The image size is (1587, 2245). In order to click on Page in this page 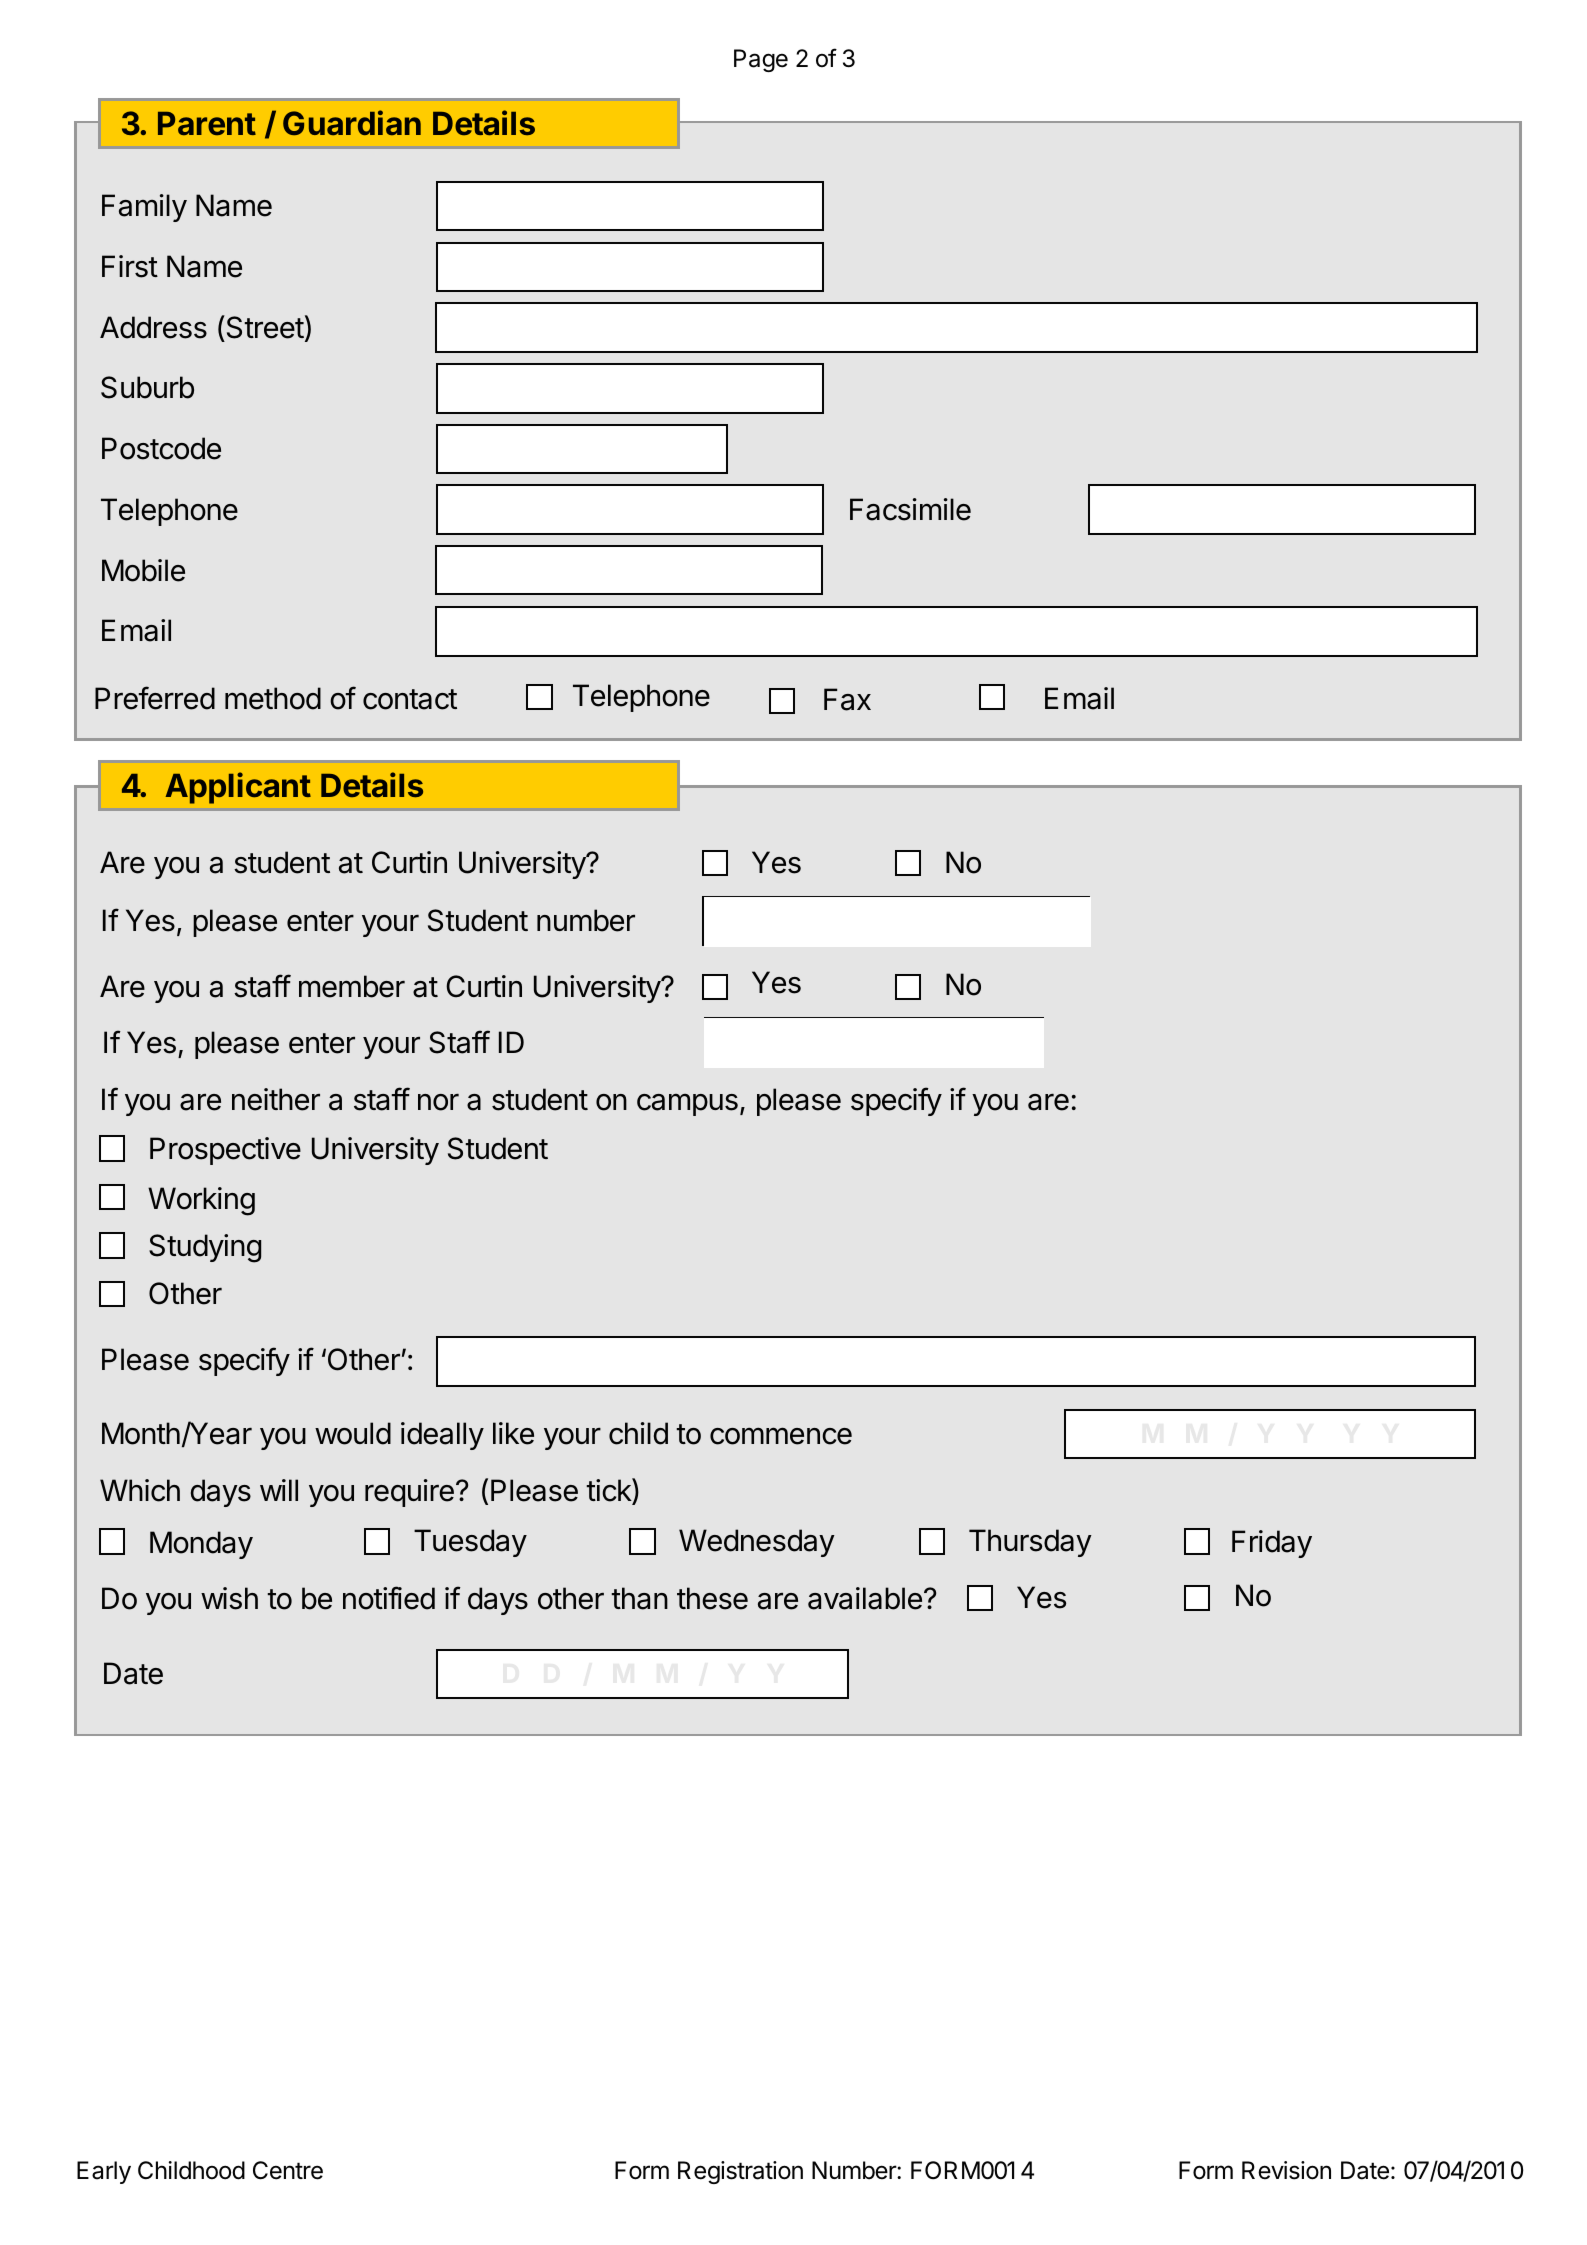, I will do `click(761, 60)`.
